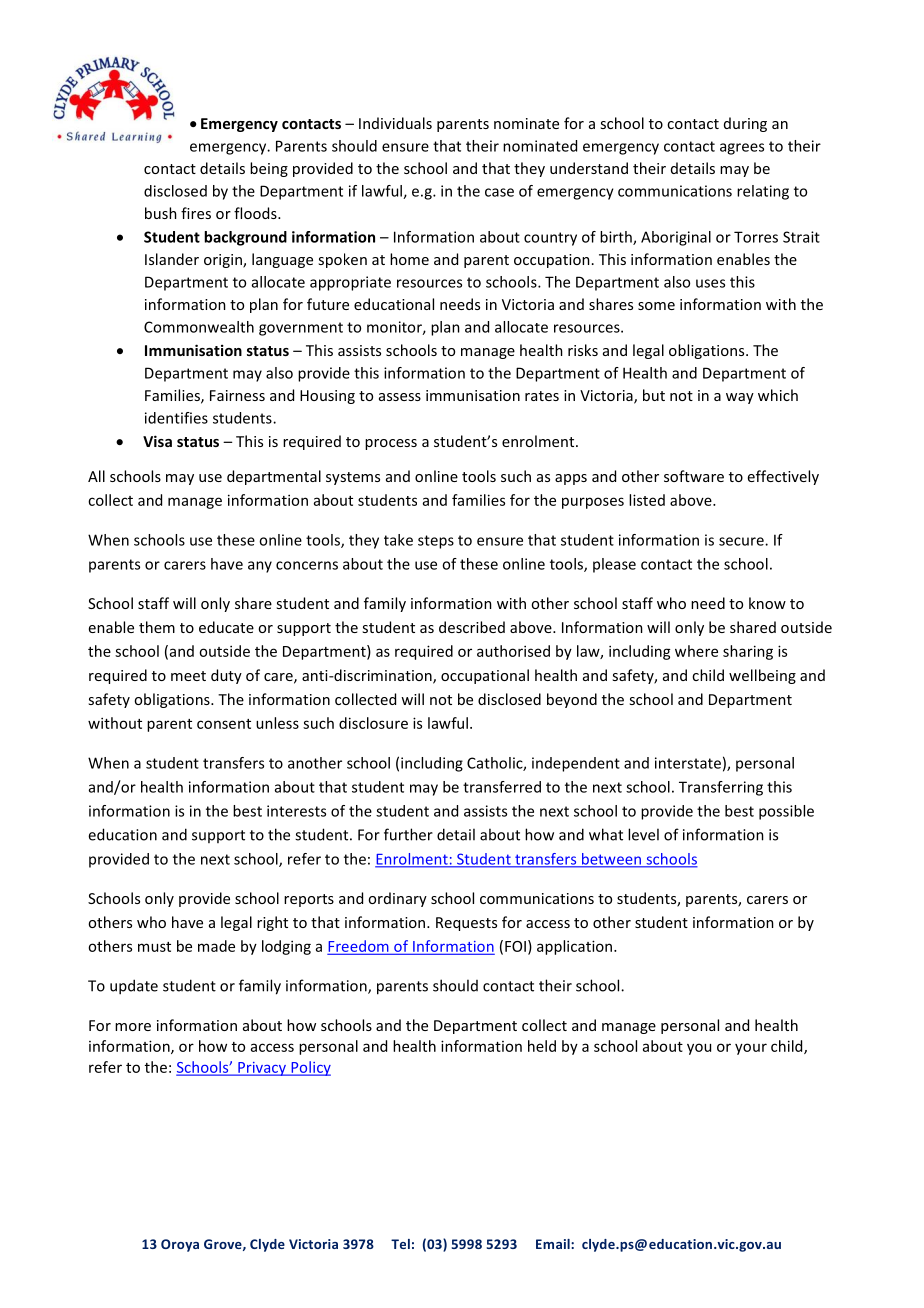  Describe the element at coordinates (400, 1244) in the screenshot. I see `Tel` at that location.
